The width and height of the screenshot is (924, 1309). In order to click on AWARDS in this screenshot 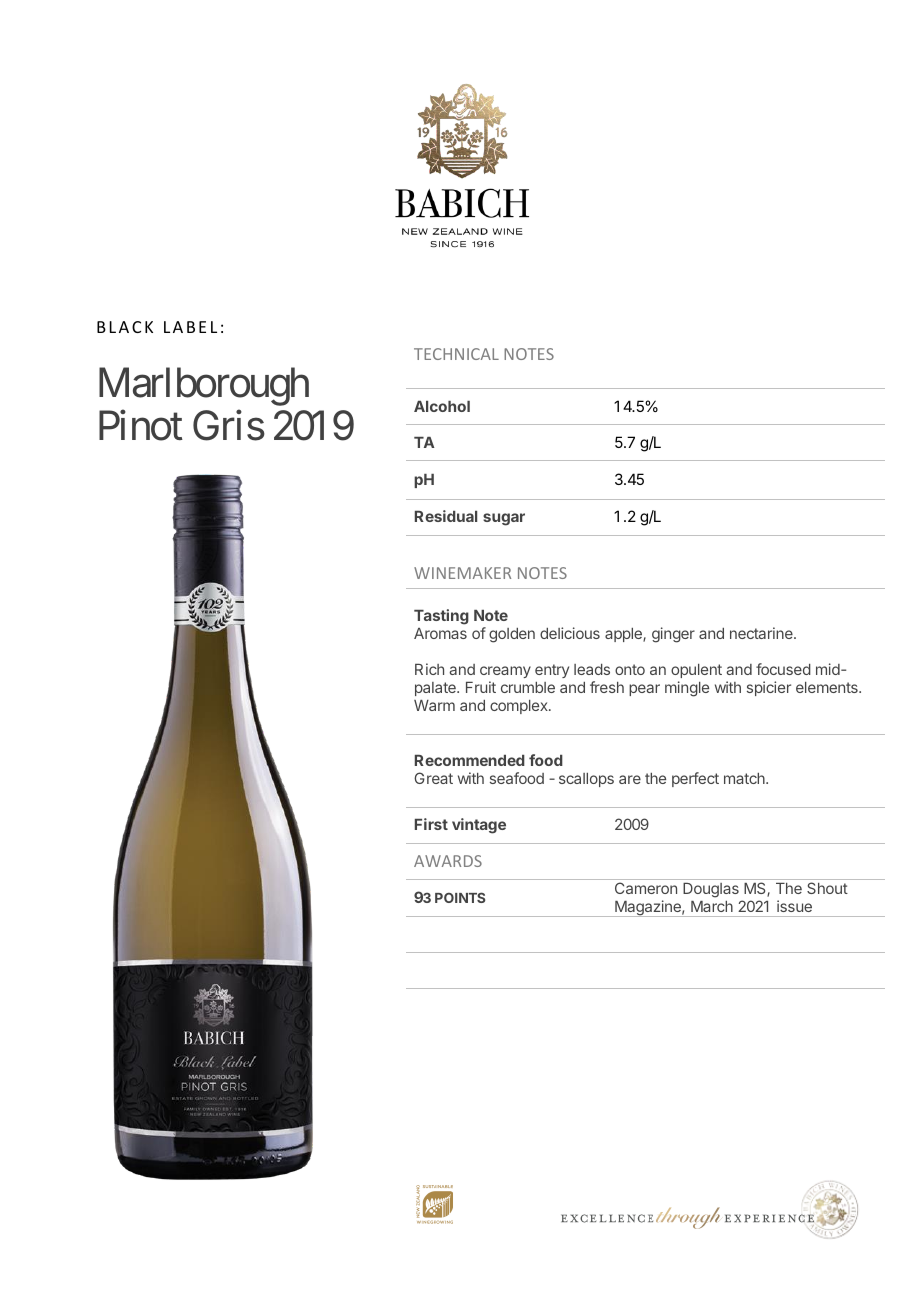, I will do `click(448, 861)`.
